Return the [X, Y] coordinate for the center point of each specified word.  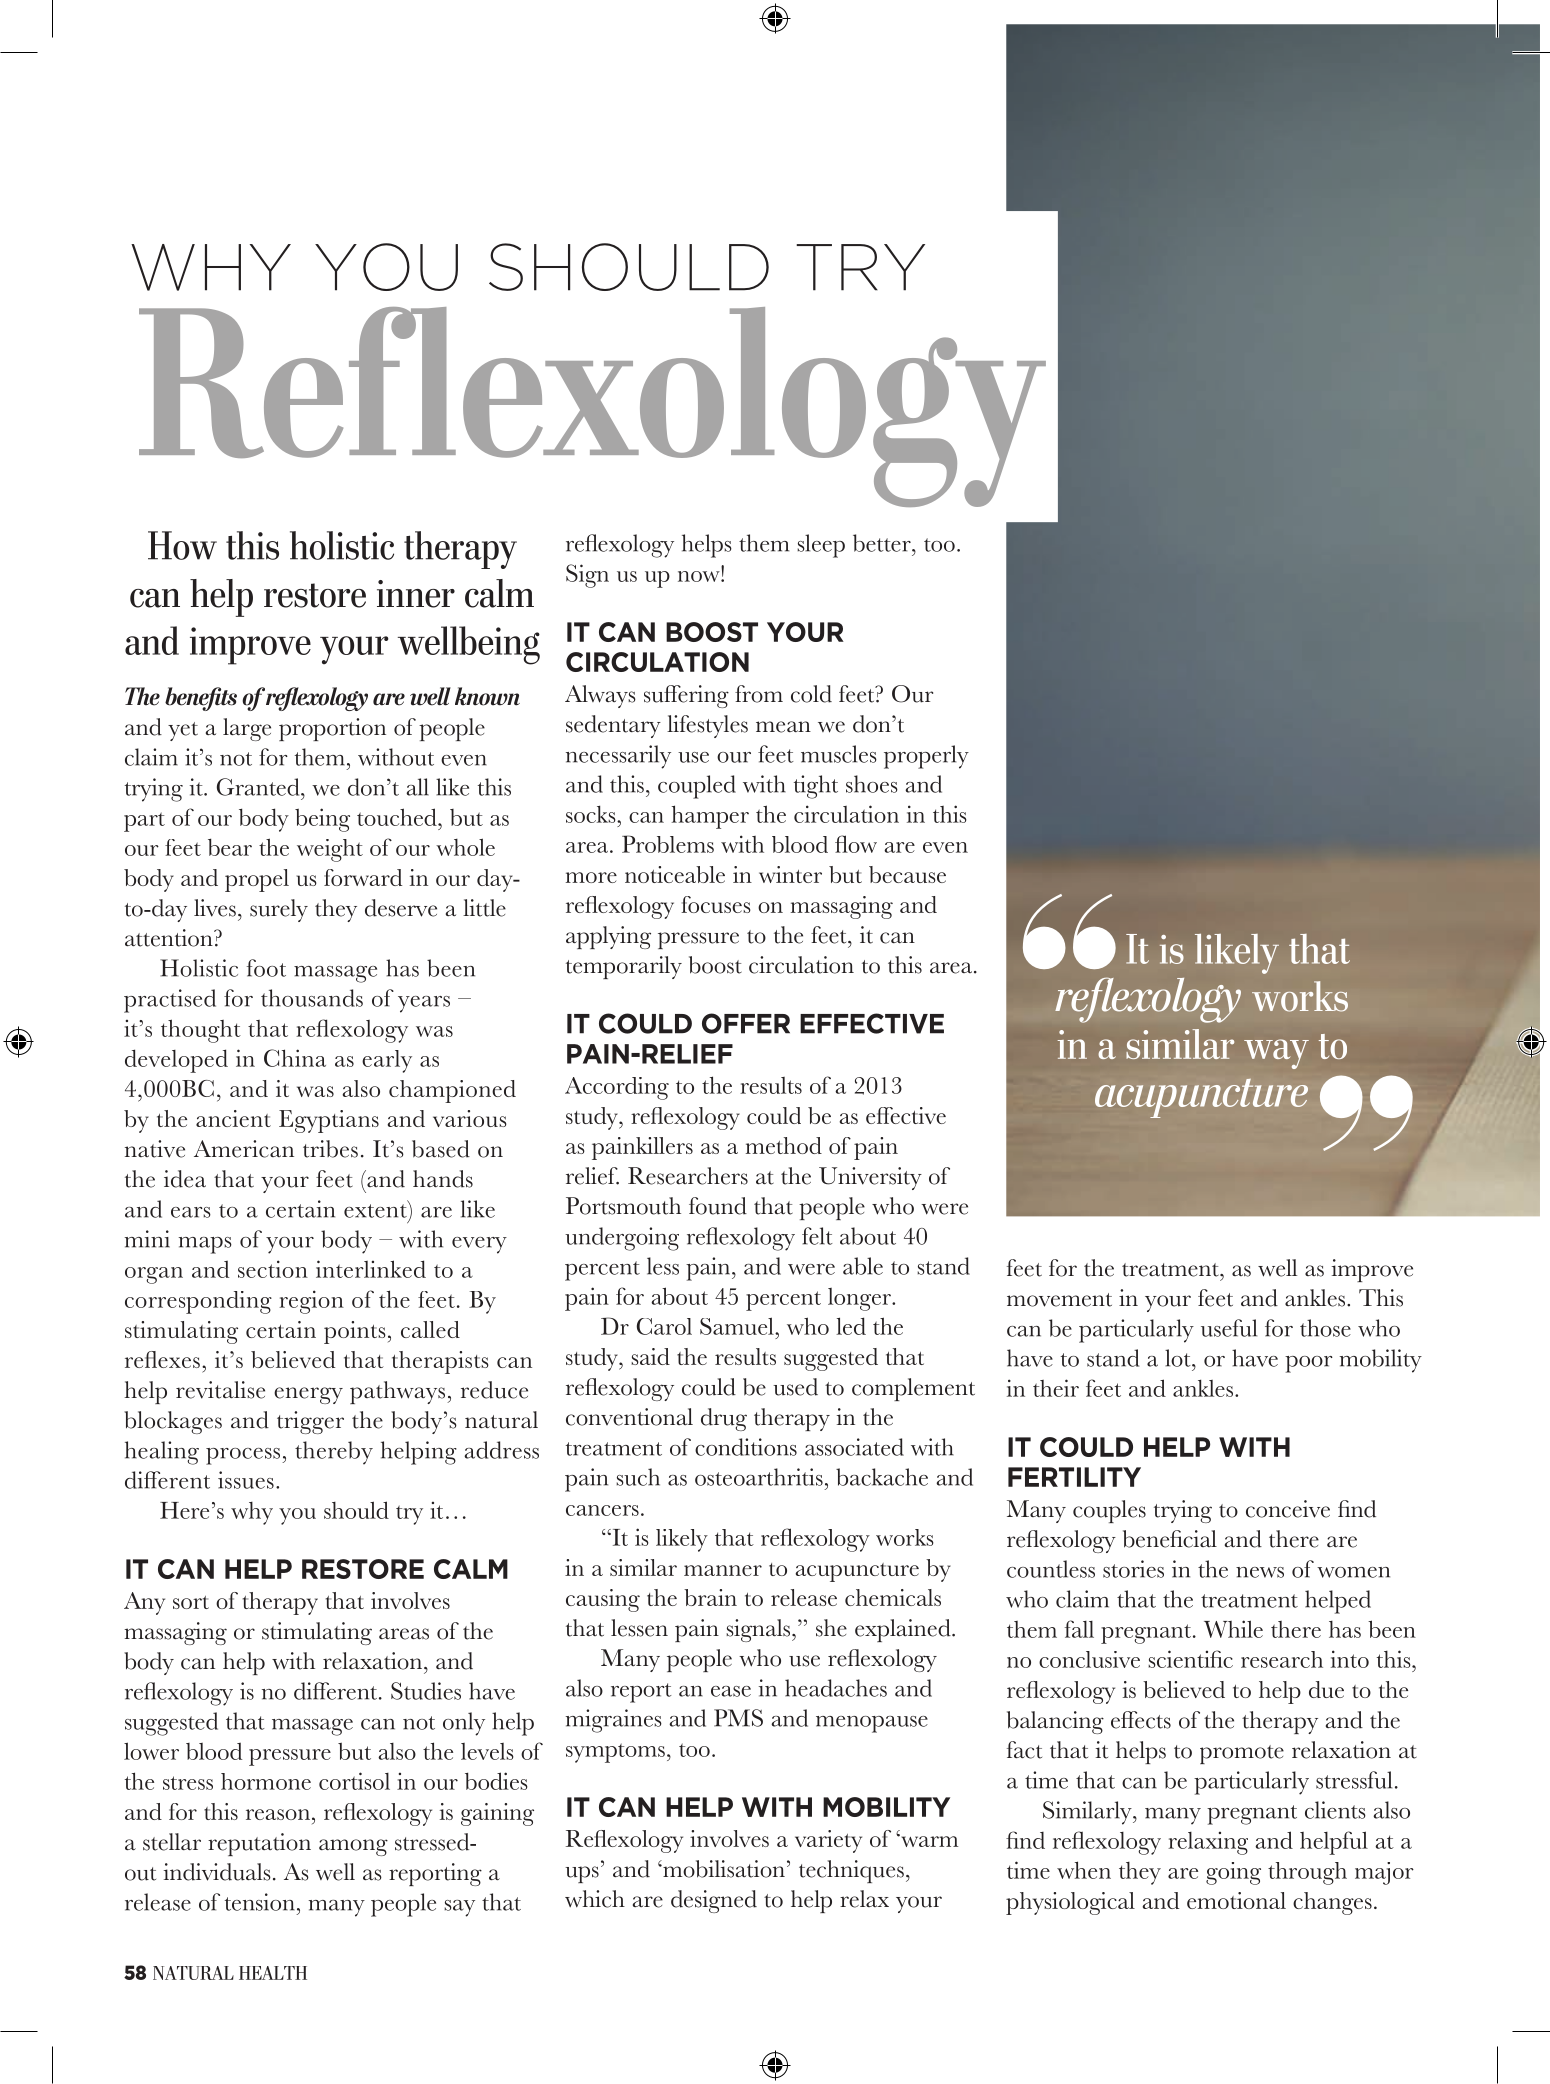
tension [260, 1902]
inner [416, 594]
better [883, 543]
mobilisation [723, 1869]
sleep [821, 546]
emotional [1236, 1900]
